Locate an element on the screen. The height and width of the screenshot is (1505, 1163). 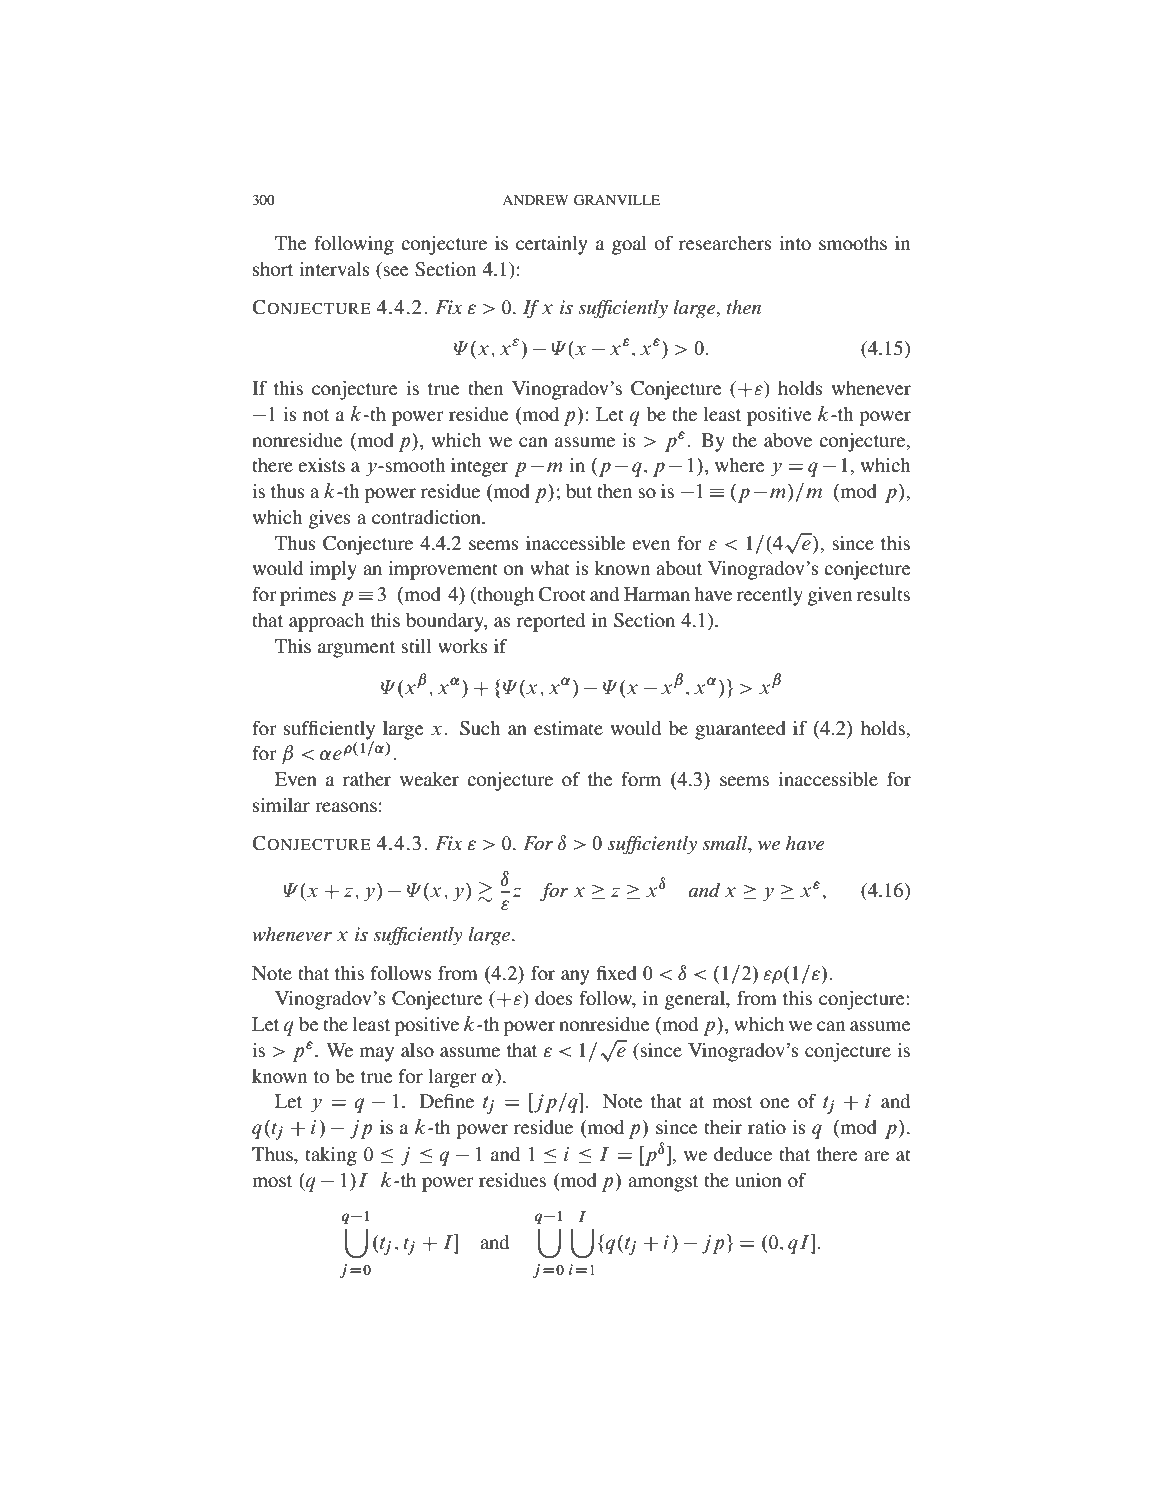
any is located at coordinates (575, 977).
